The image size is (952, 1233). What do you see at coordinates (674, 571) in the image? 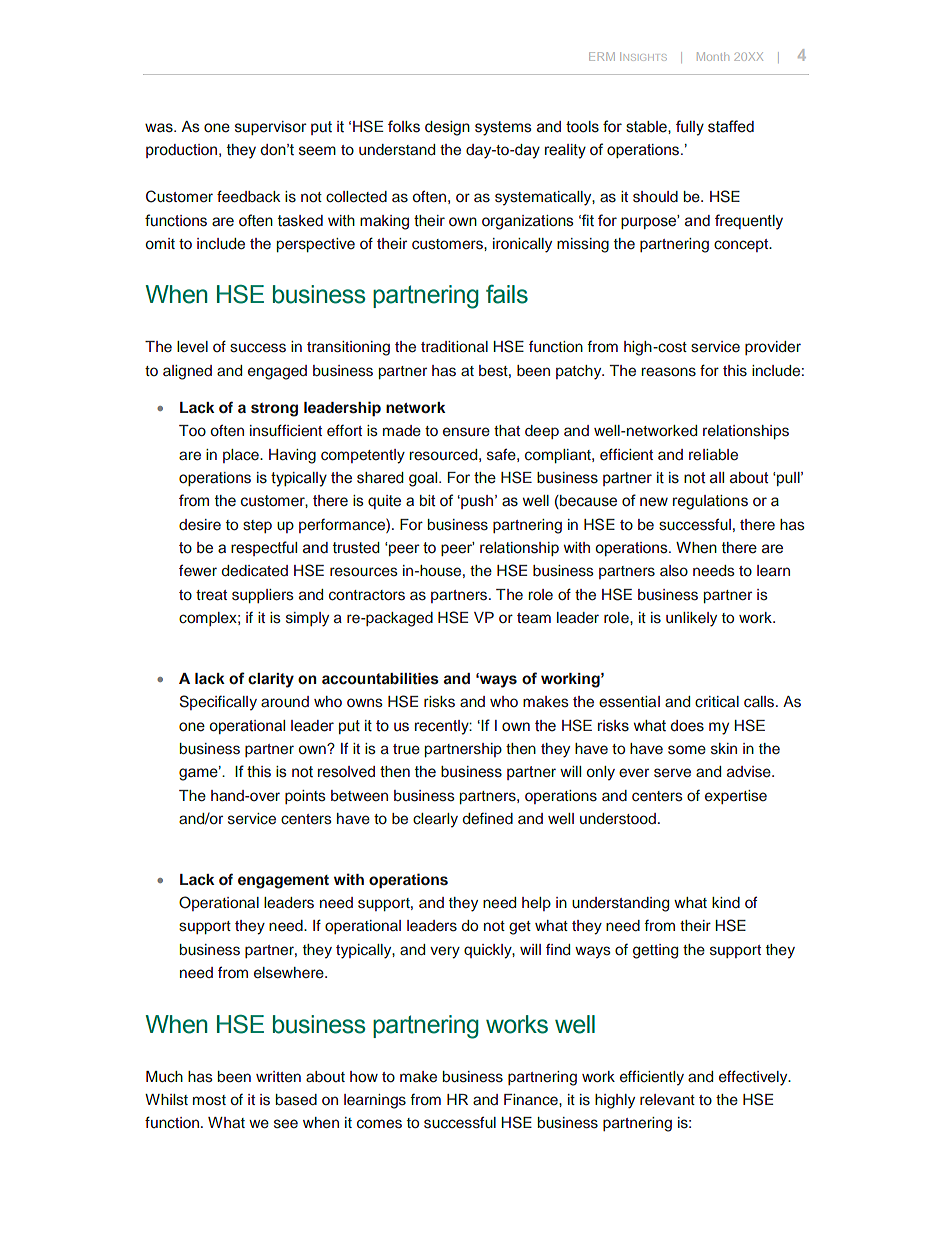
I see `also` at bounding box center [674, 571].
